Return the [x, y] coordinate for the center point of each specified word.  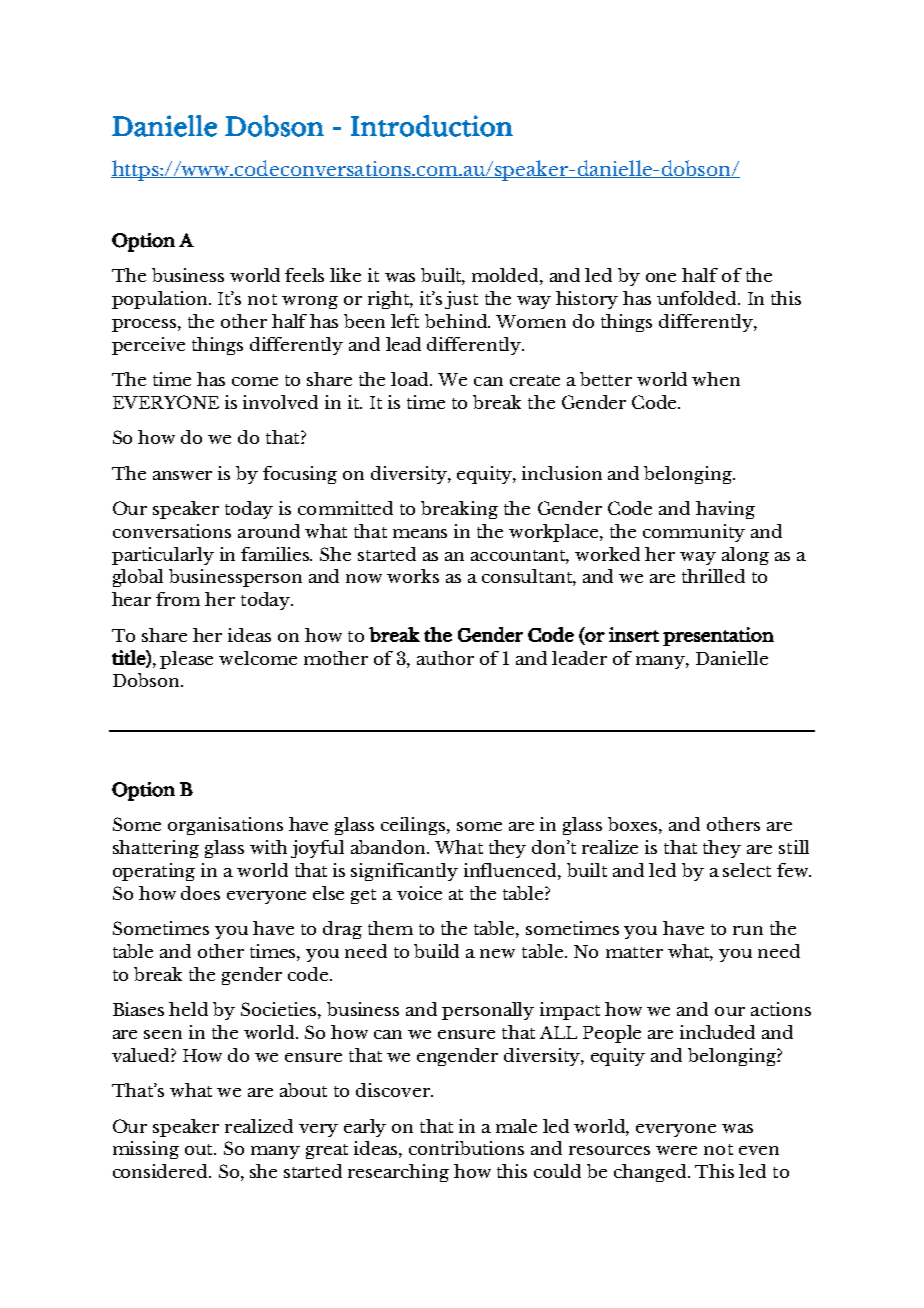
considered [162, 1171]
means [420, 533]
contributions [466, 1148]
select [747, 870]
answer [182, 475]
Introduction [432, 126]
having [725, 510]
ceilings [414, 826]
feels [304, 275]
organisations [225, 826]
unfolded [698, 298]
